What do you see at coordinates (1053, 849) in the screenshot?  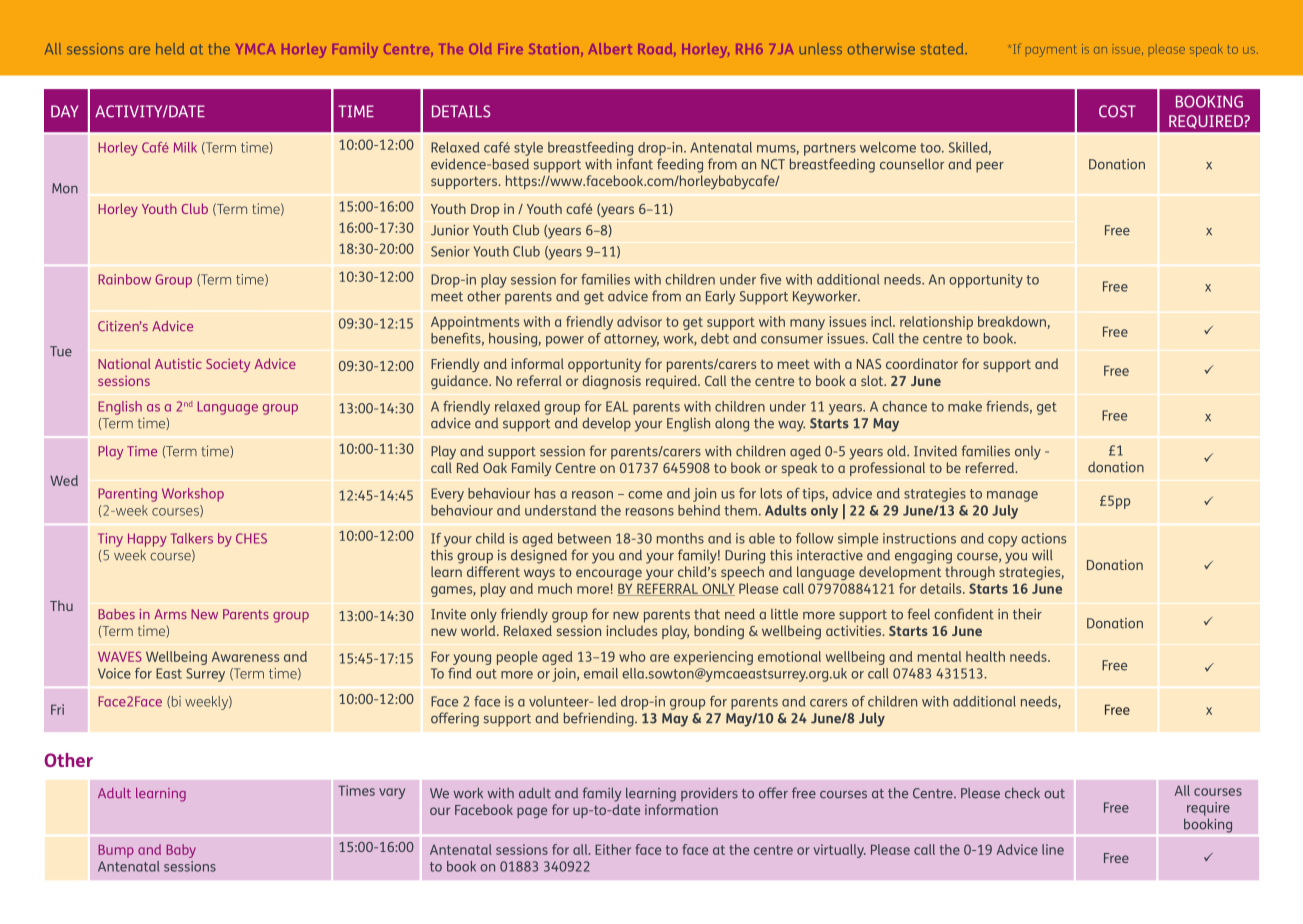 I see `line` at bounding box center [1053, 849].
